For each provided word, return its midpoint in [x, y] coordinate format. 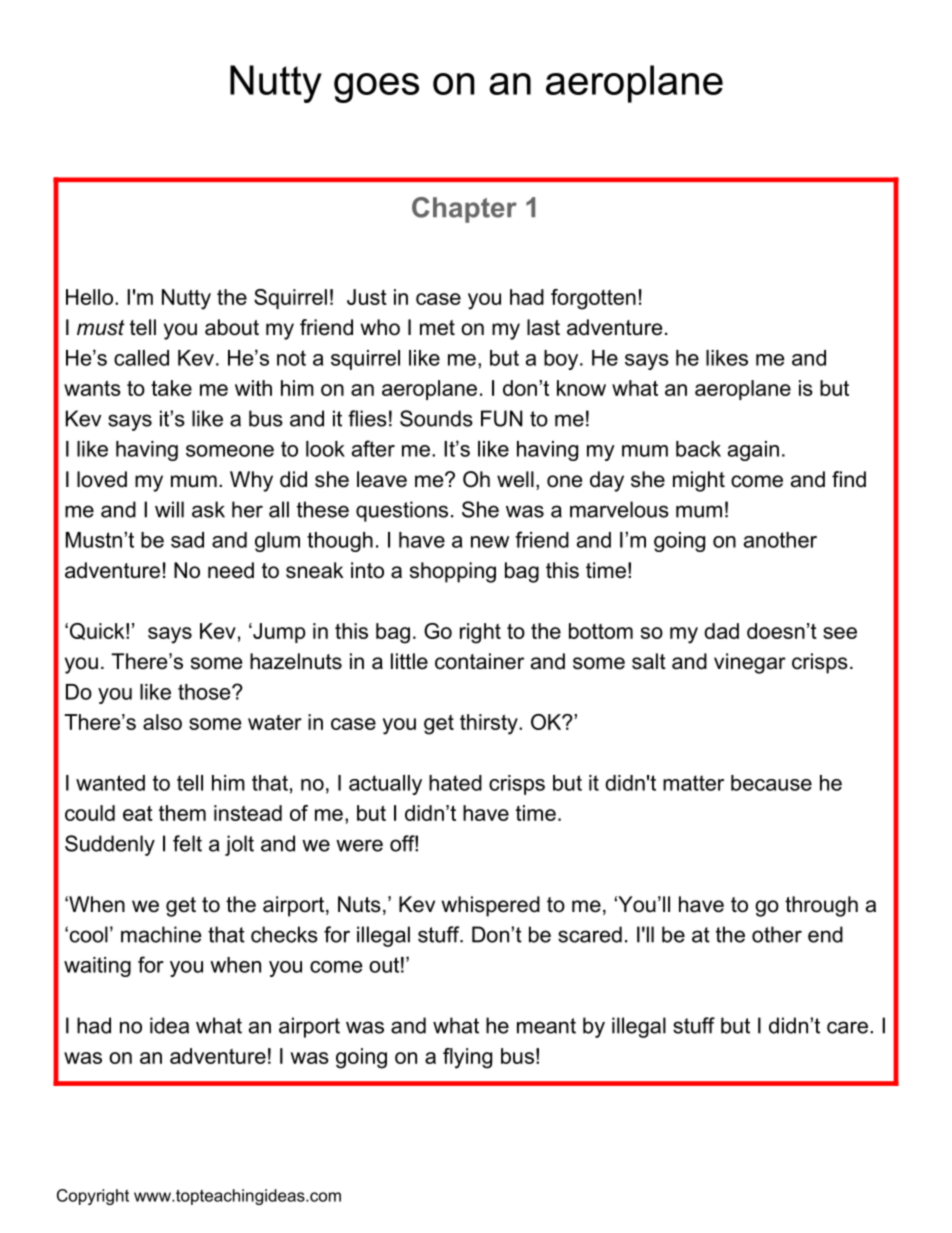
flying [467, 1058]
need [231, 570]
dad [721, 631]
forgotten [593, 299]
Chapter [464, 210]
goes [376, 88]
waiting [97, 967]
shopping [453, 572]
